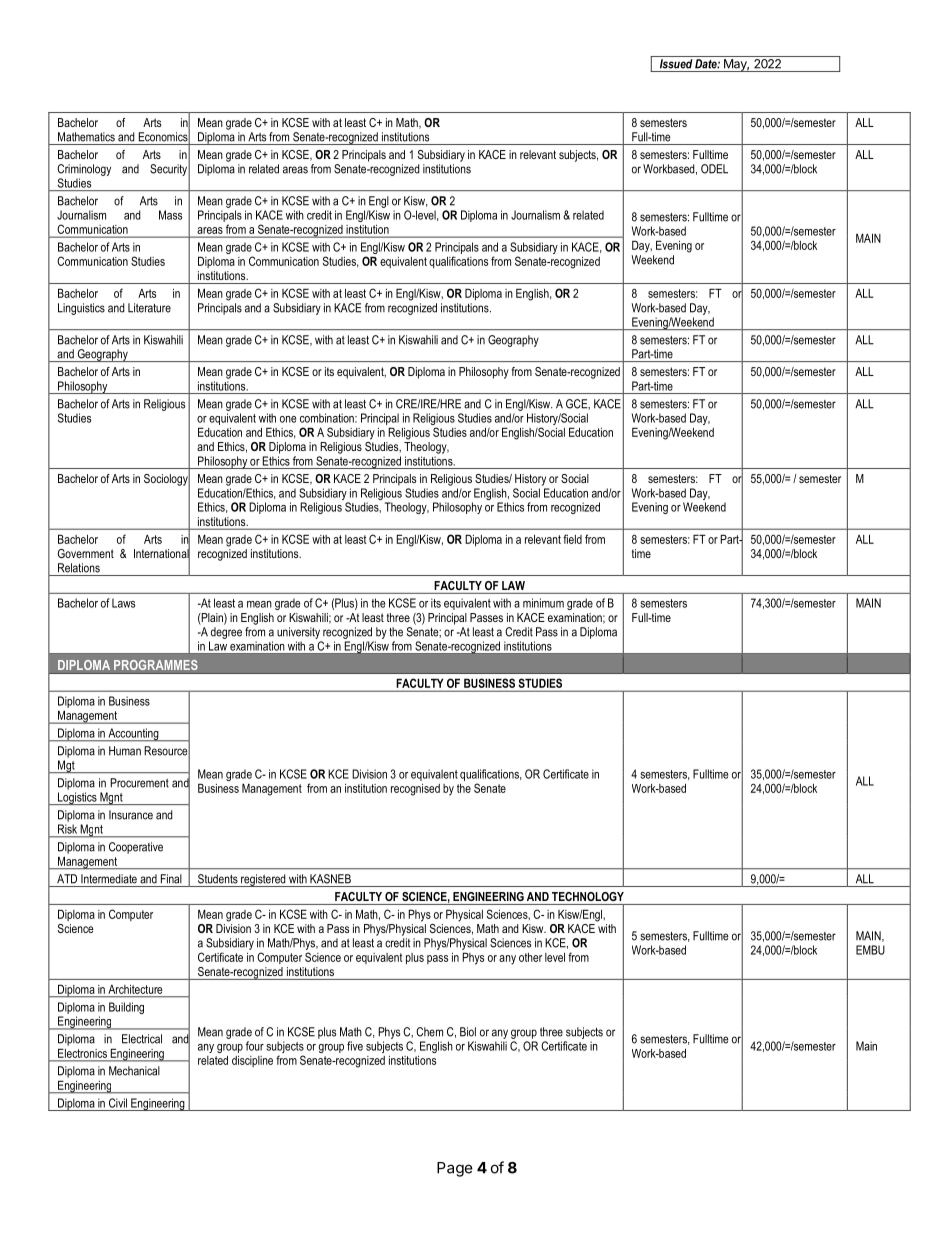  What do you see at coordinates (543, 603) in the page?
I see `minimum` at bounding box center [543, 603].
